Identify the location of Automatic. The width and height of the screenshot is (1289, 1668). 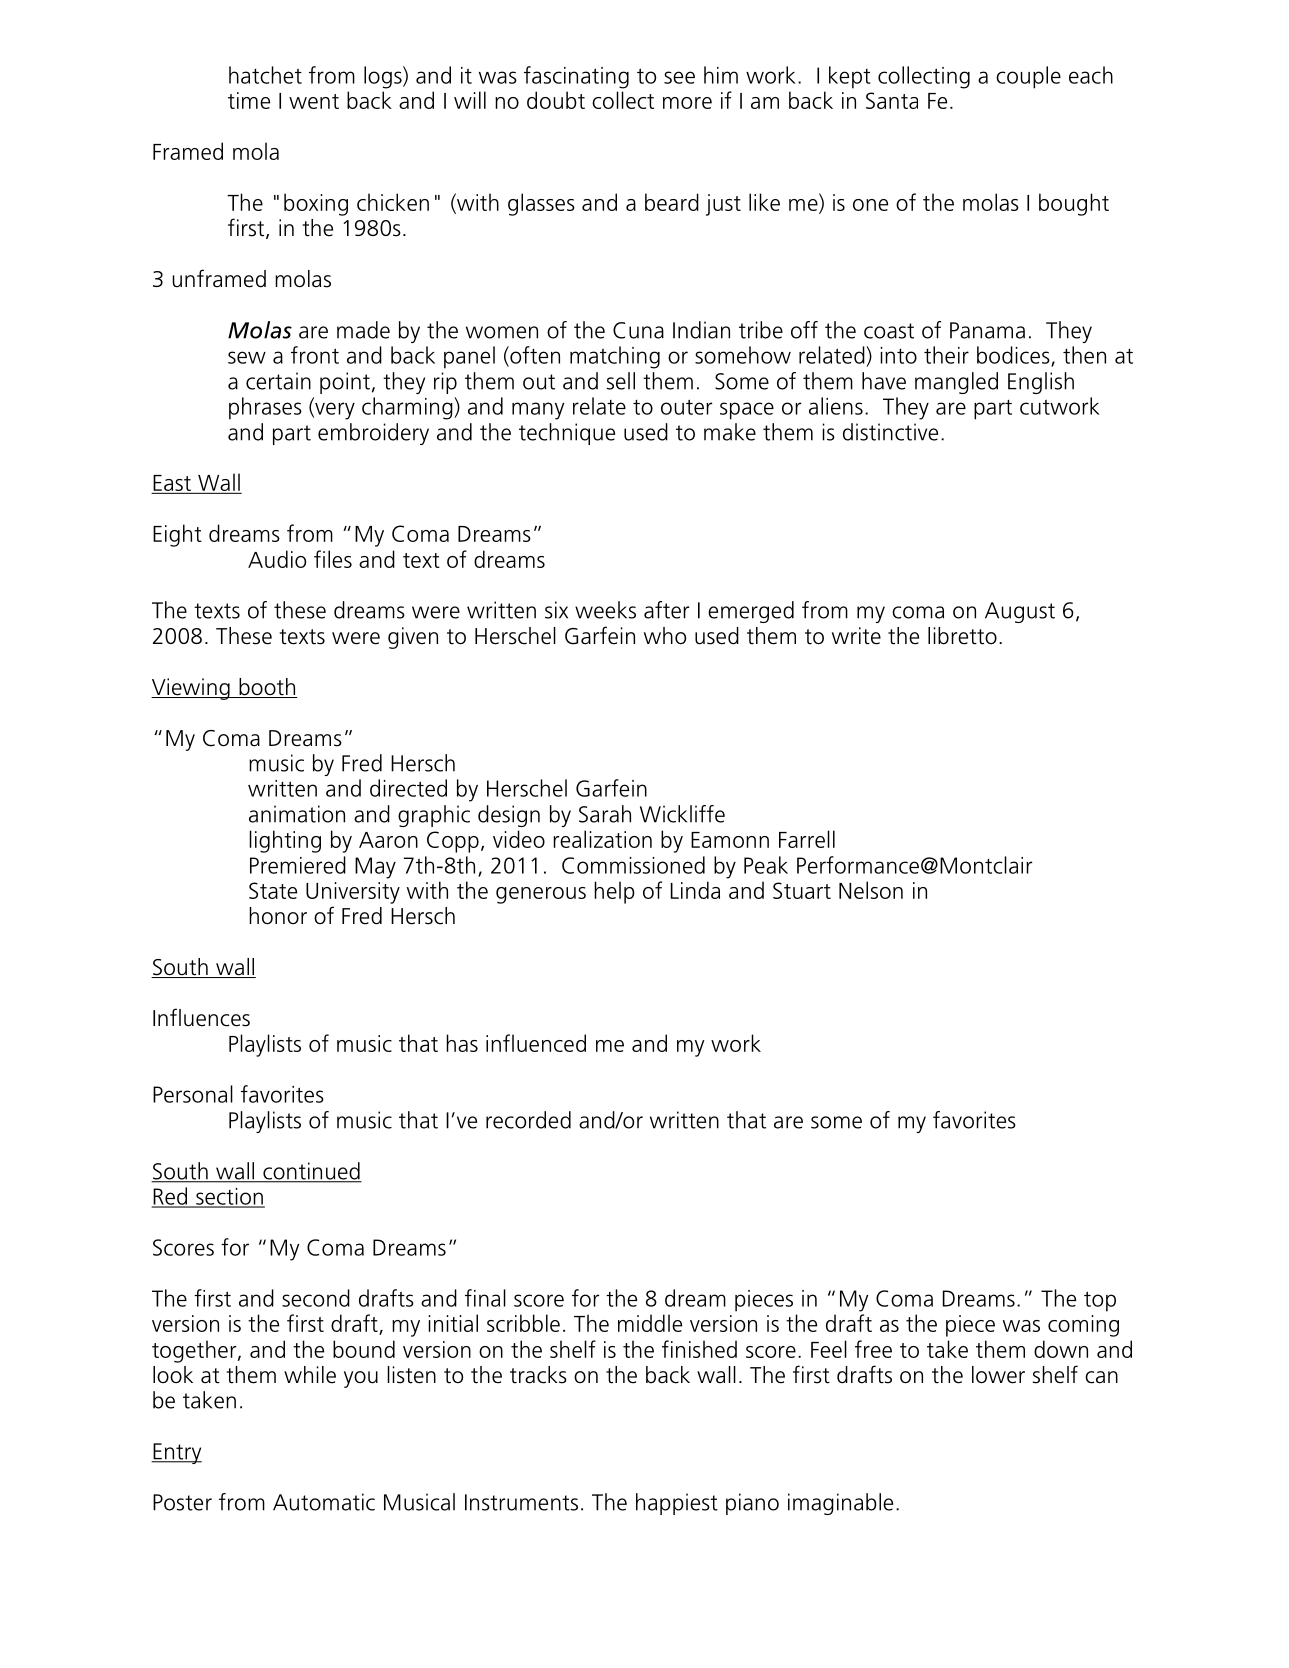
(324, 1502).
